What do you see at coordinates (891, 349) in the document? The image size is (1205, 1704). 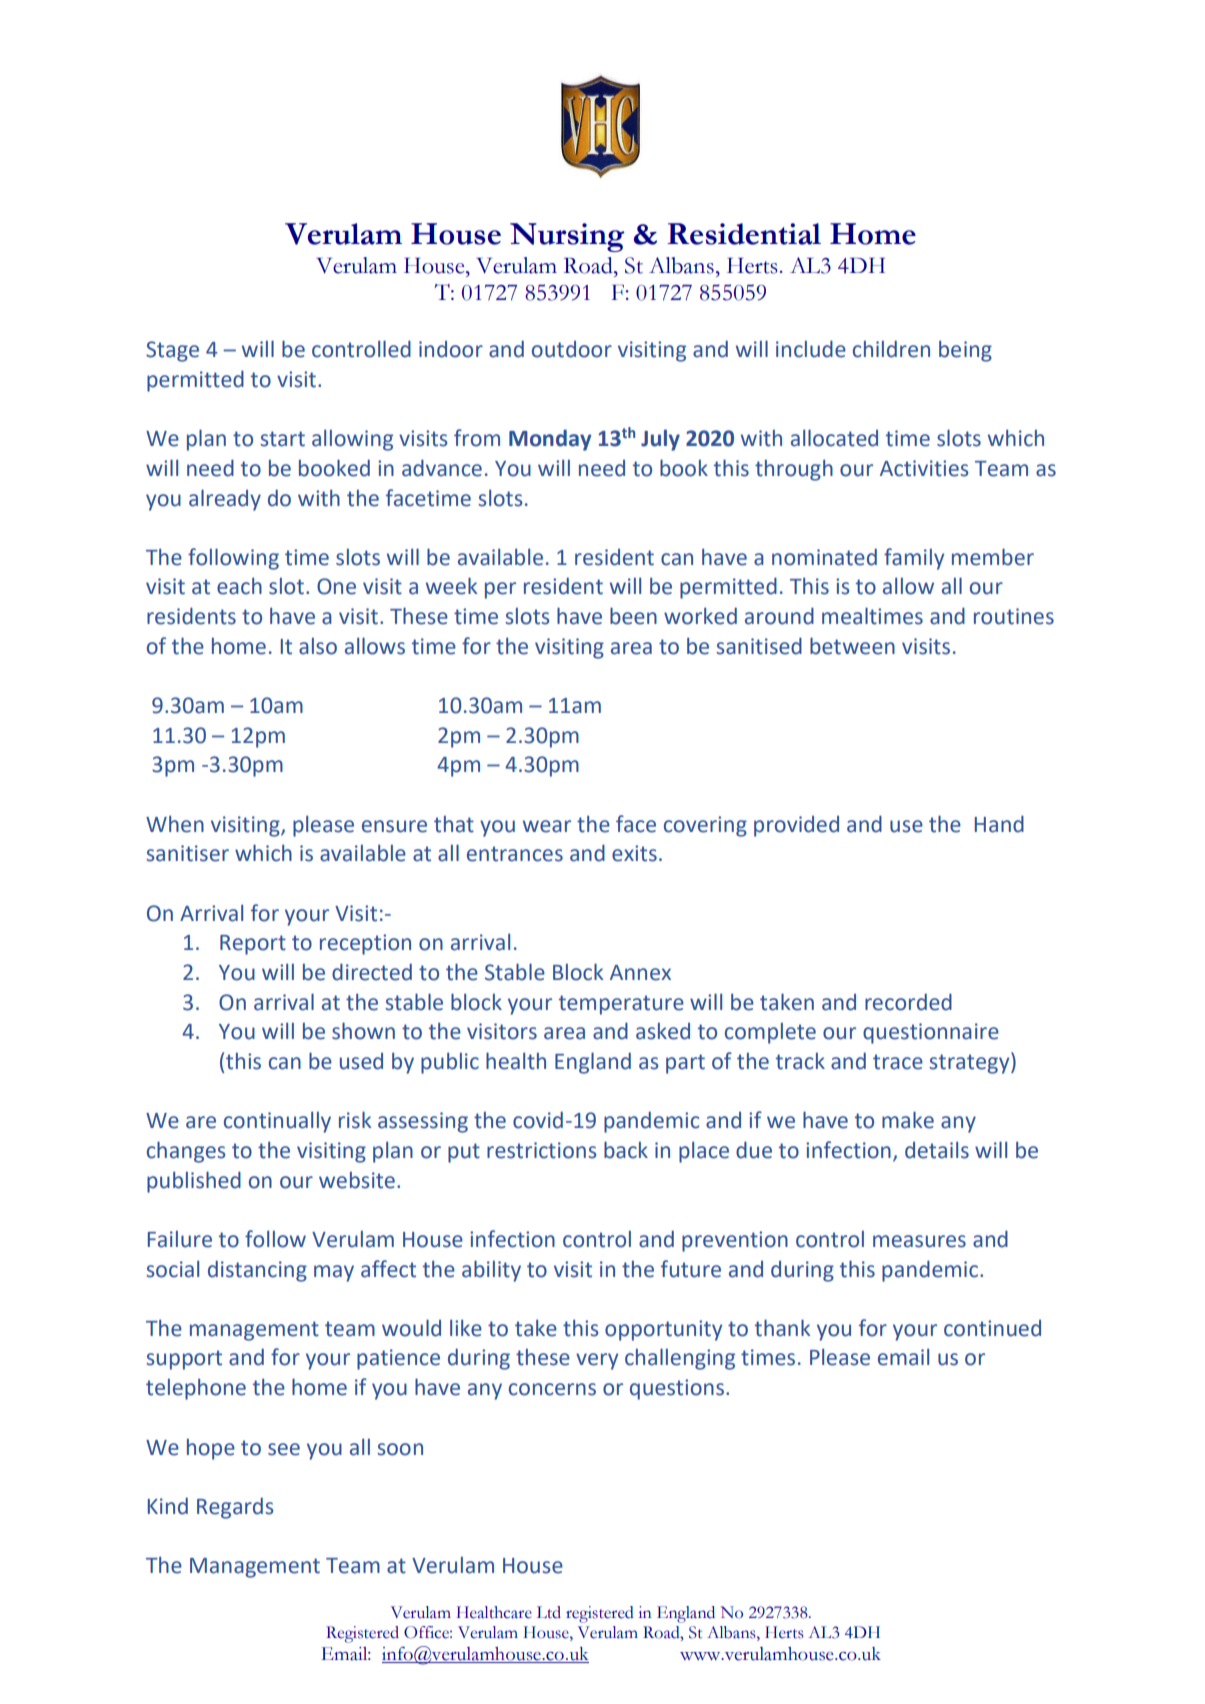 I see `children` at bounding box center [891, 349].
